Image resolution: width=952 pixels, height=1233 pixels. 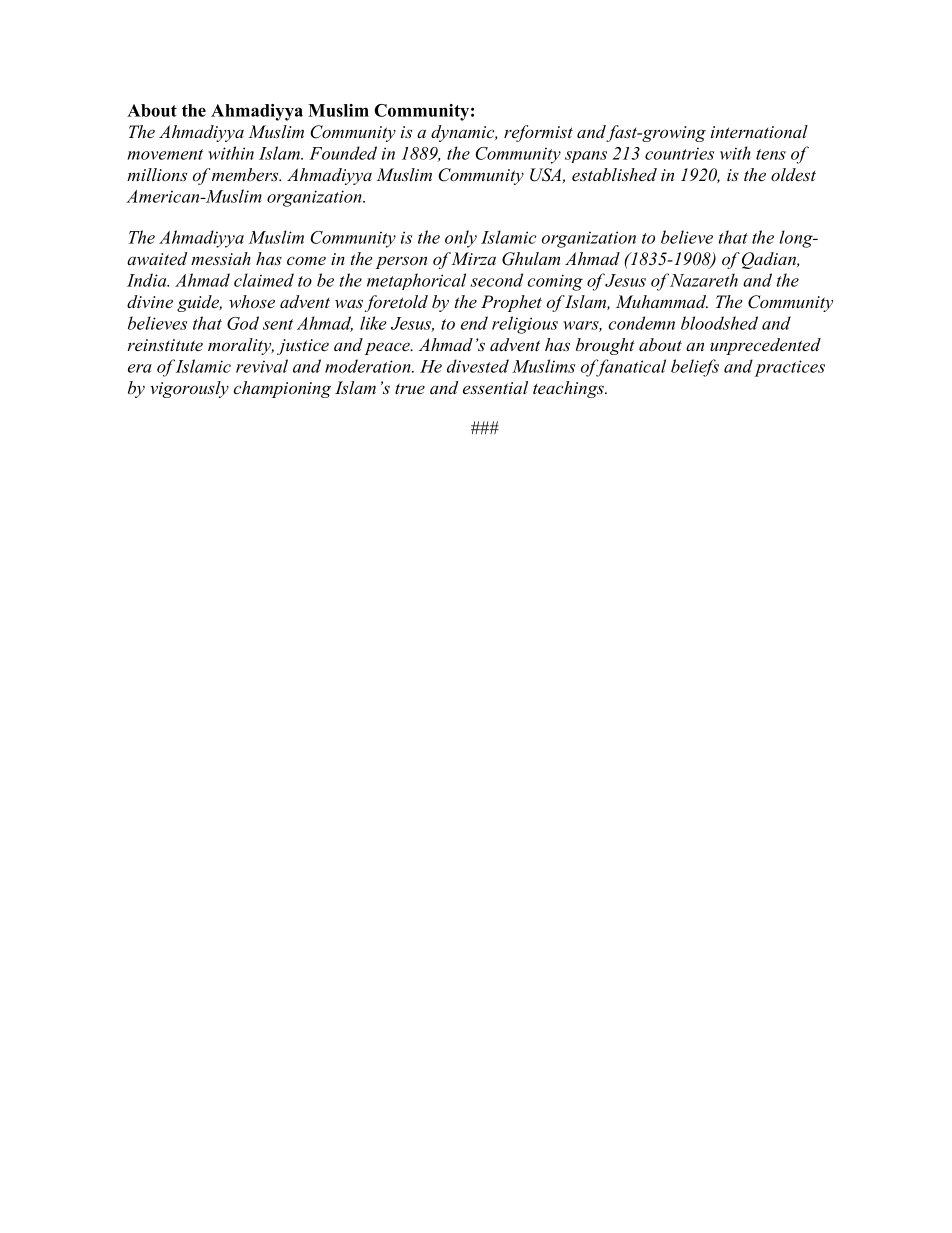 What do you see at coordinates (719, 323) in the screenshot?
I see `bloodshed` at bounding box center [719, 323].
